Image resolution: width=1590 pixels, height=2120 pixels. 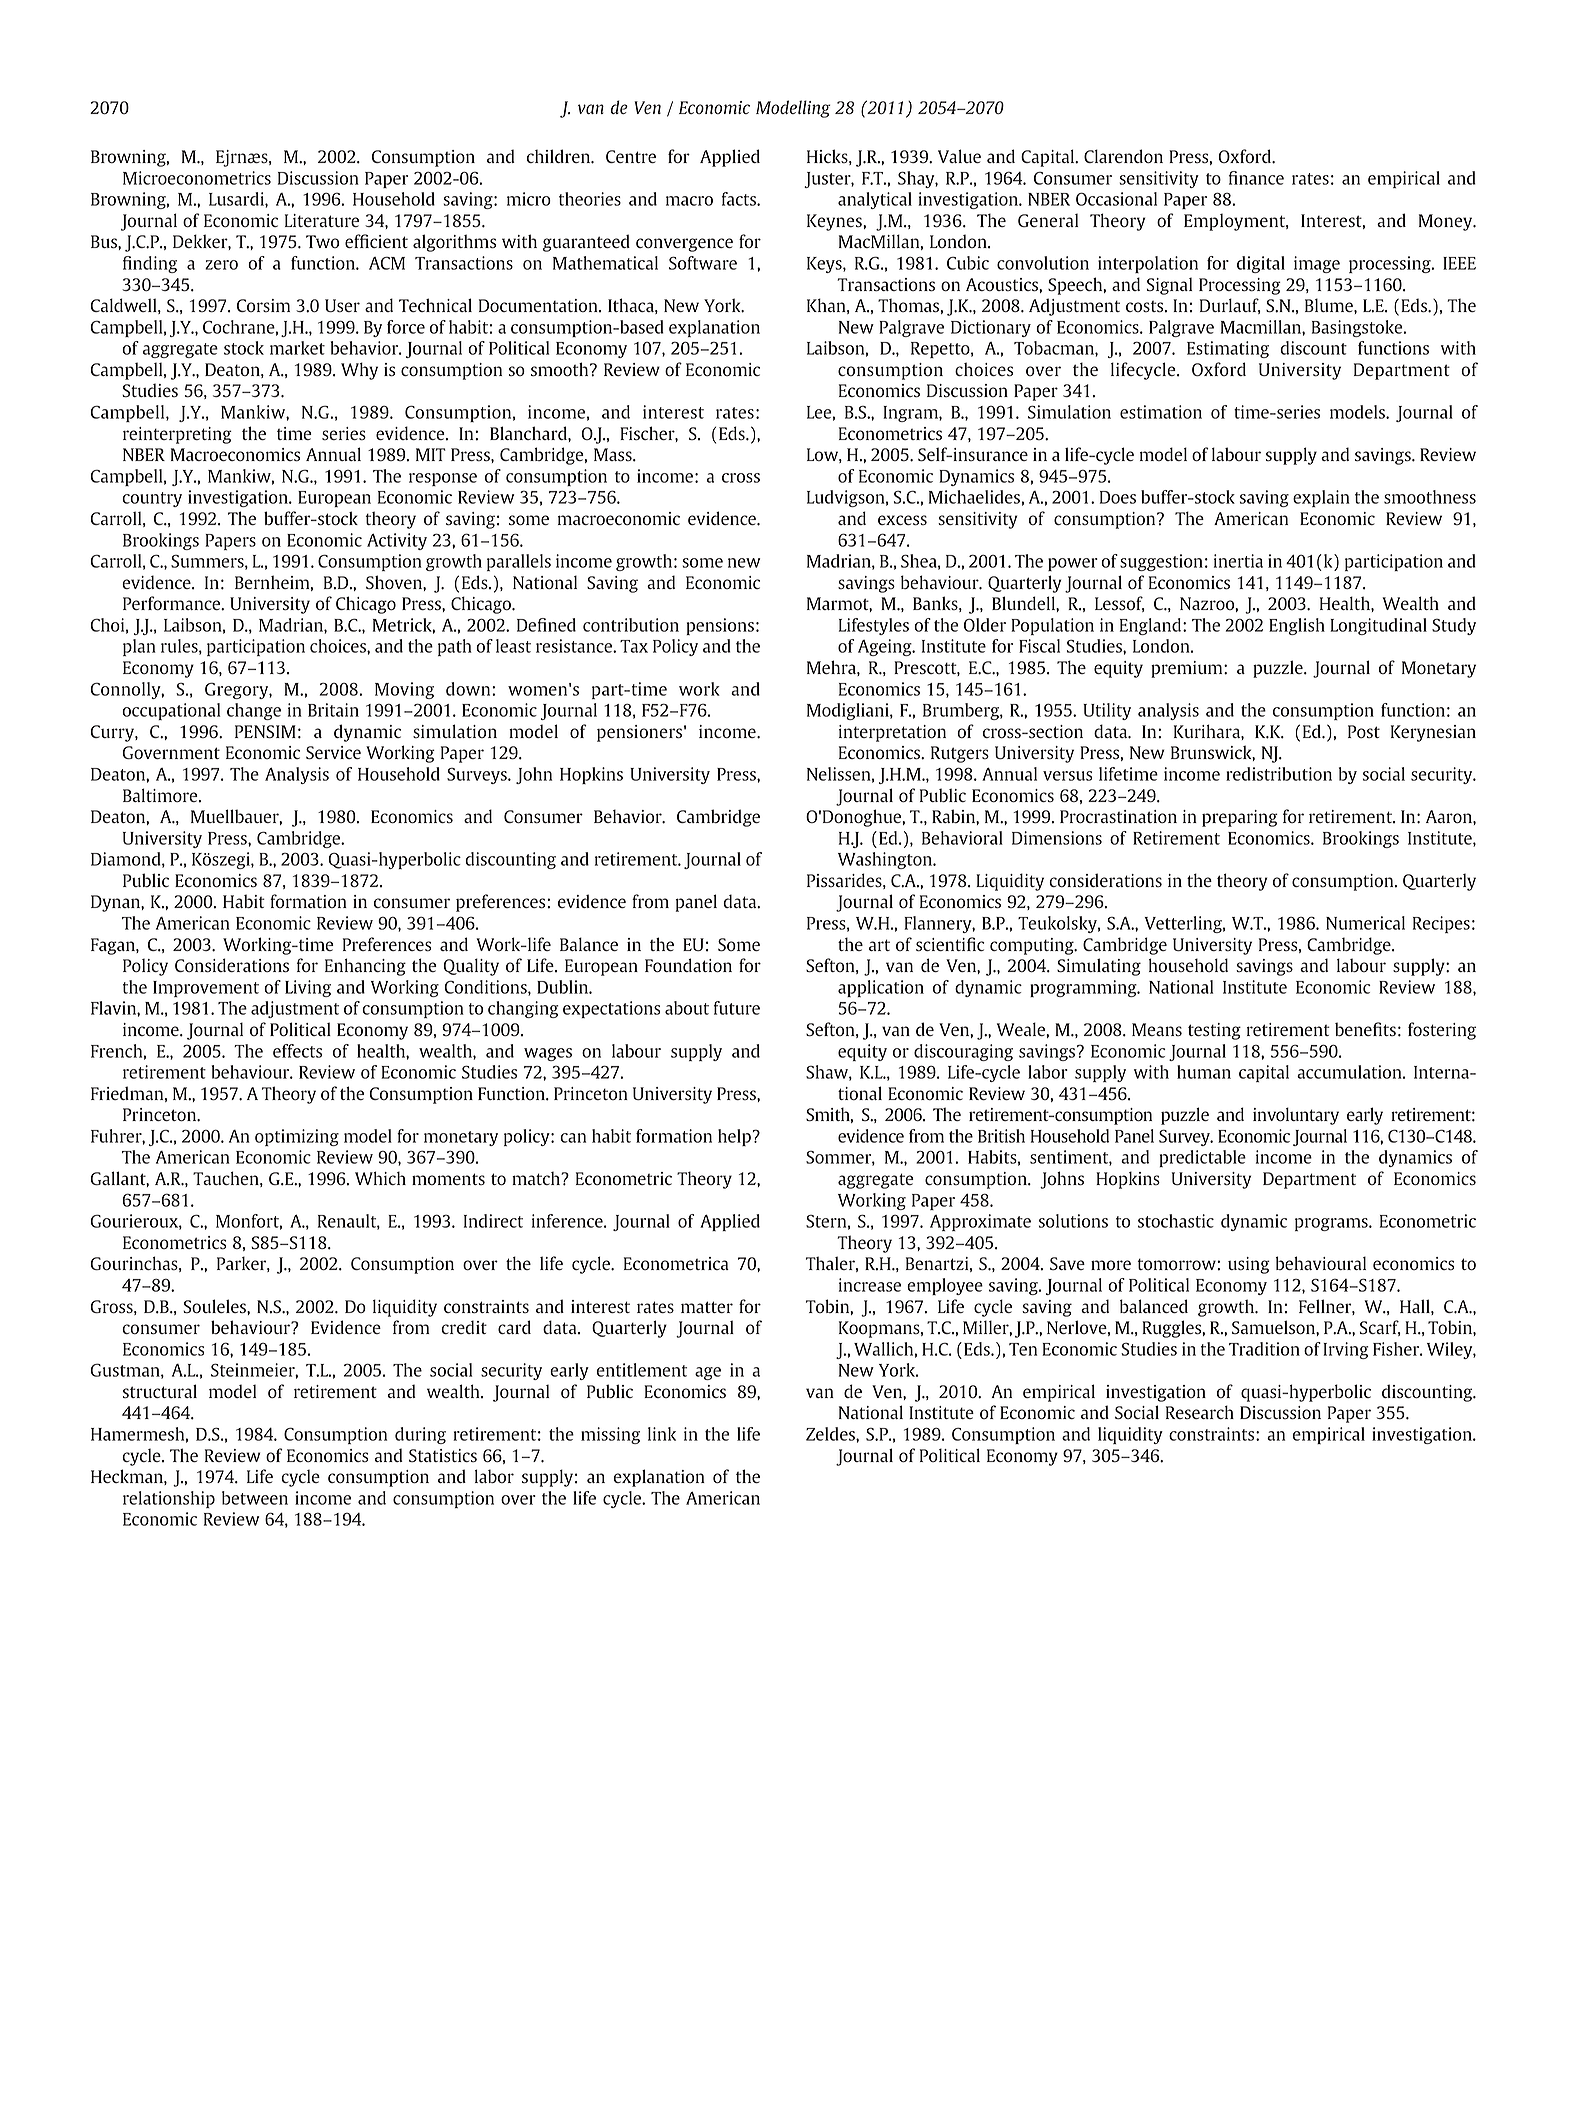 What do you see at coordinates (835, 222) in the page?
I see `Keynes` at bounding box center [835, 222].
